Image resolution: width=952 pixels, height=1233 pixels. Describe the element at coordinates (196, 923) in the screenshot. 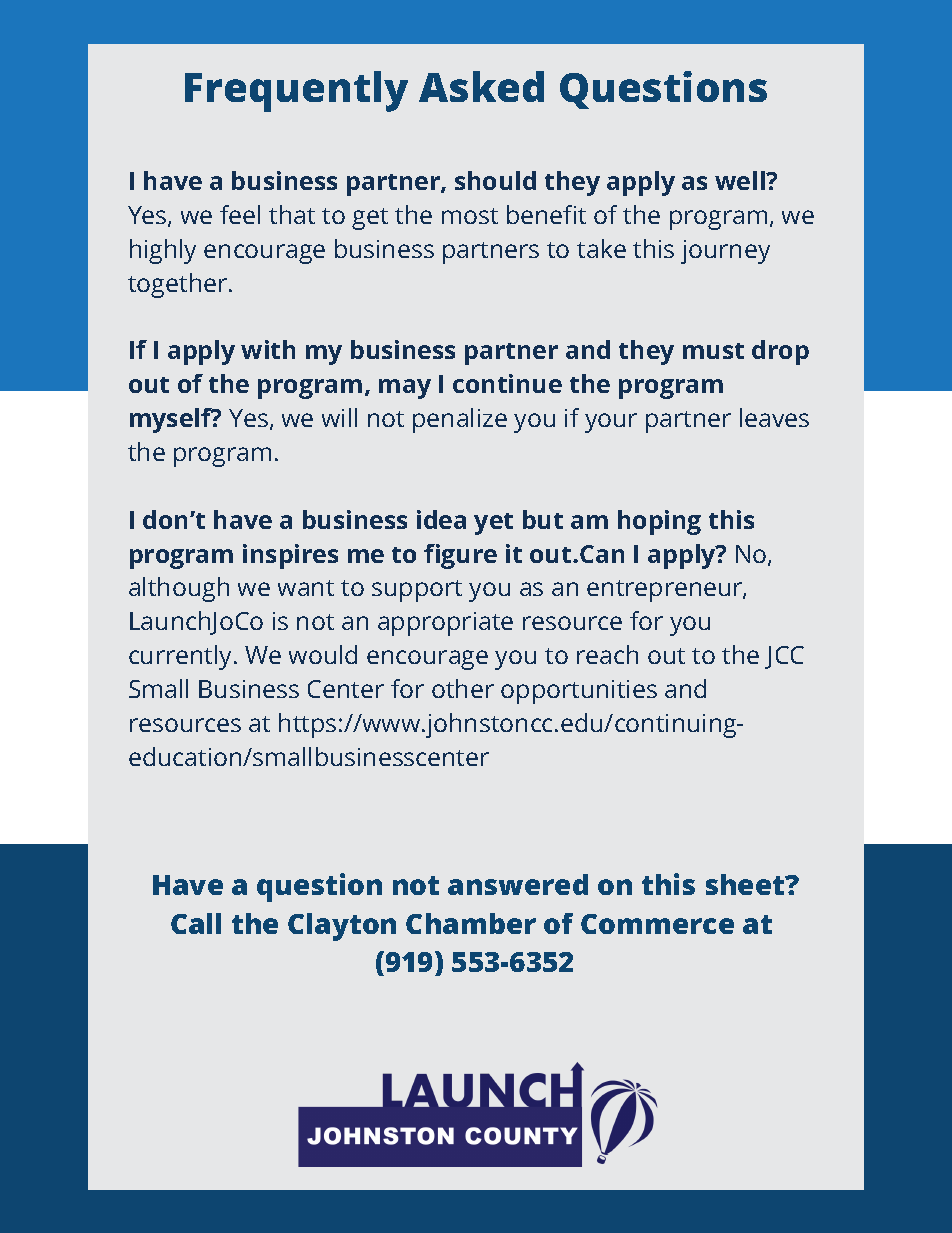

I see `Call` at that location.
